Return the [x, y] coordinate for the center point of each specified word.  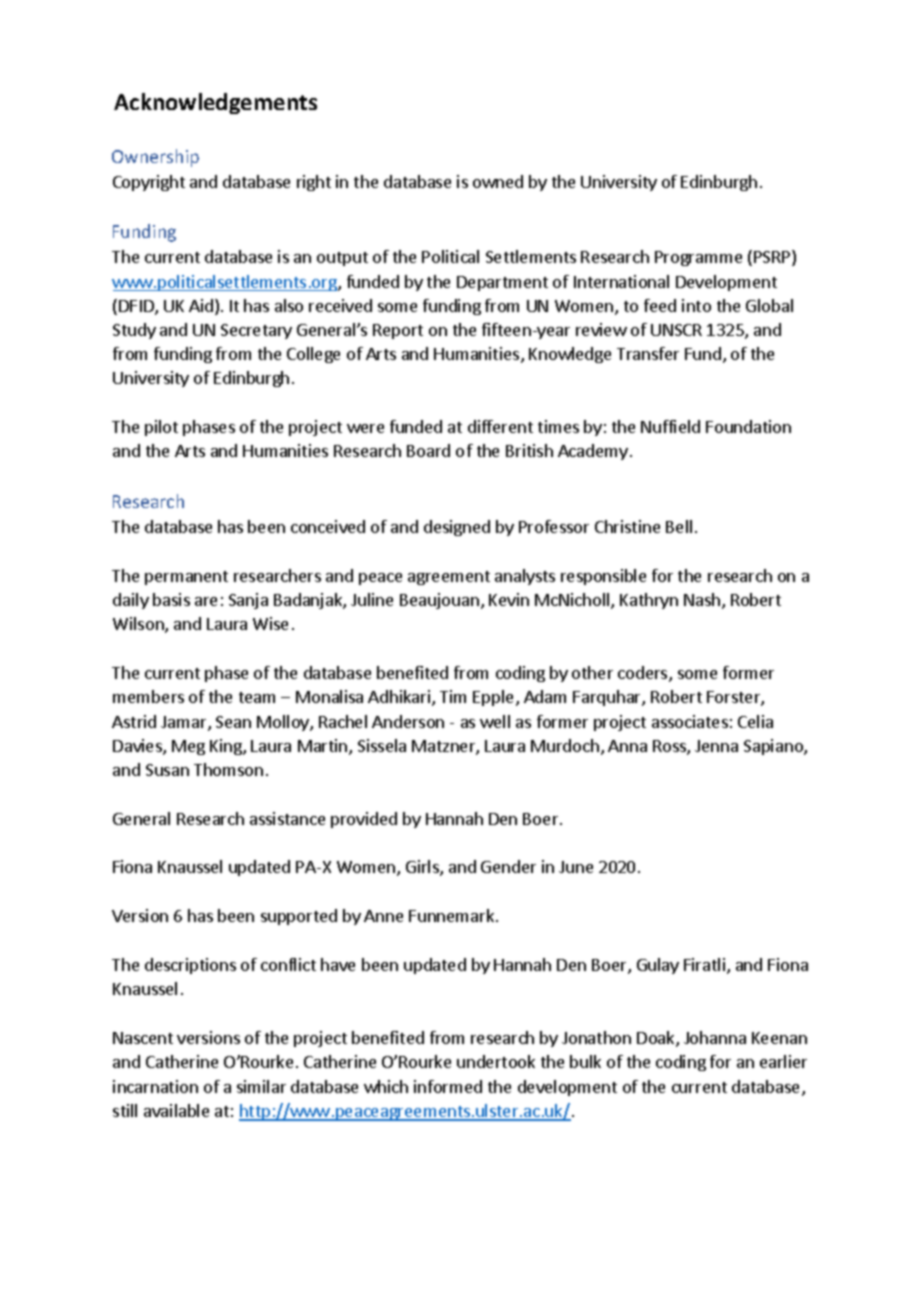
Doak [657, 1039]
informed [448, 1086]
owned [498, 181]
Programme [698, 258]
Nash [702, 599]
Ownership [155, 158]
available [176, 1110]
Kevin [509, 599]
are [206, 601]
